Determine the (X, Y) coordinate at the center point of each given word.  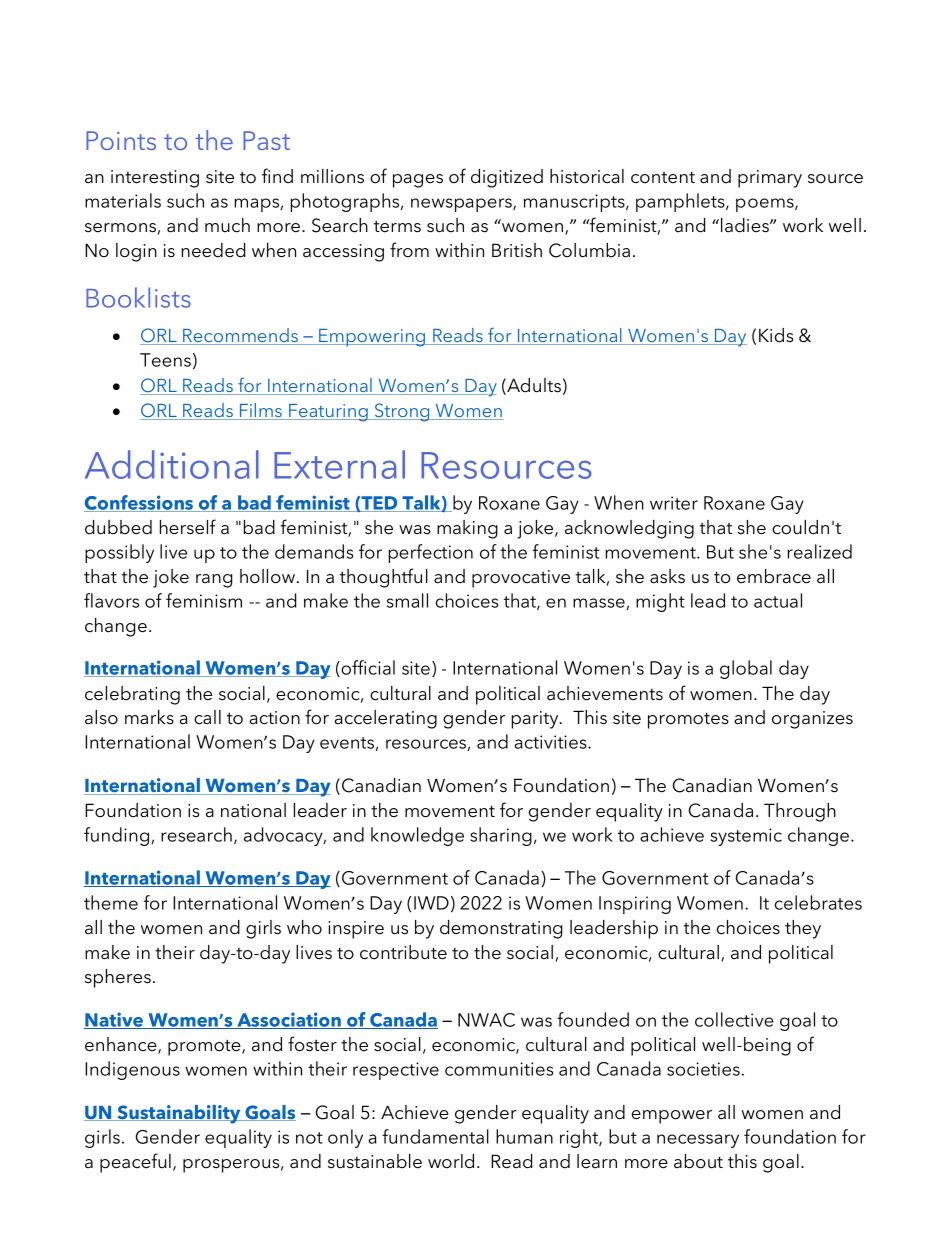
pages (418, 181)
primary (770, 179)
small (407, 600)
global (746, 669)
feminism (204, 600)
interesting (155, 179)
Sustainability (179, 1114)
